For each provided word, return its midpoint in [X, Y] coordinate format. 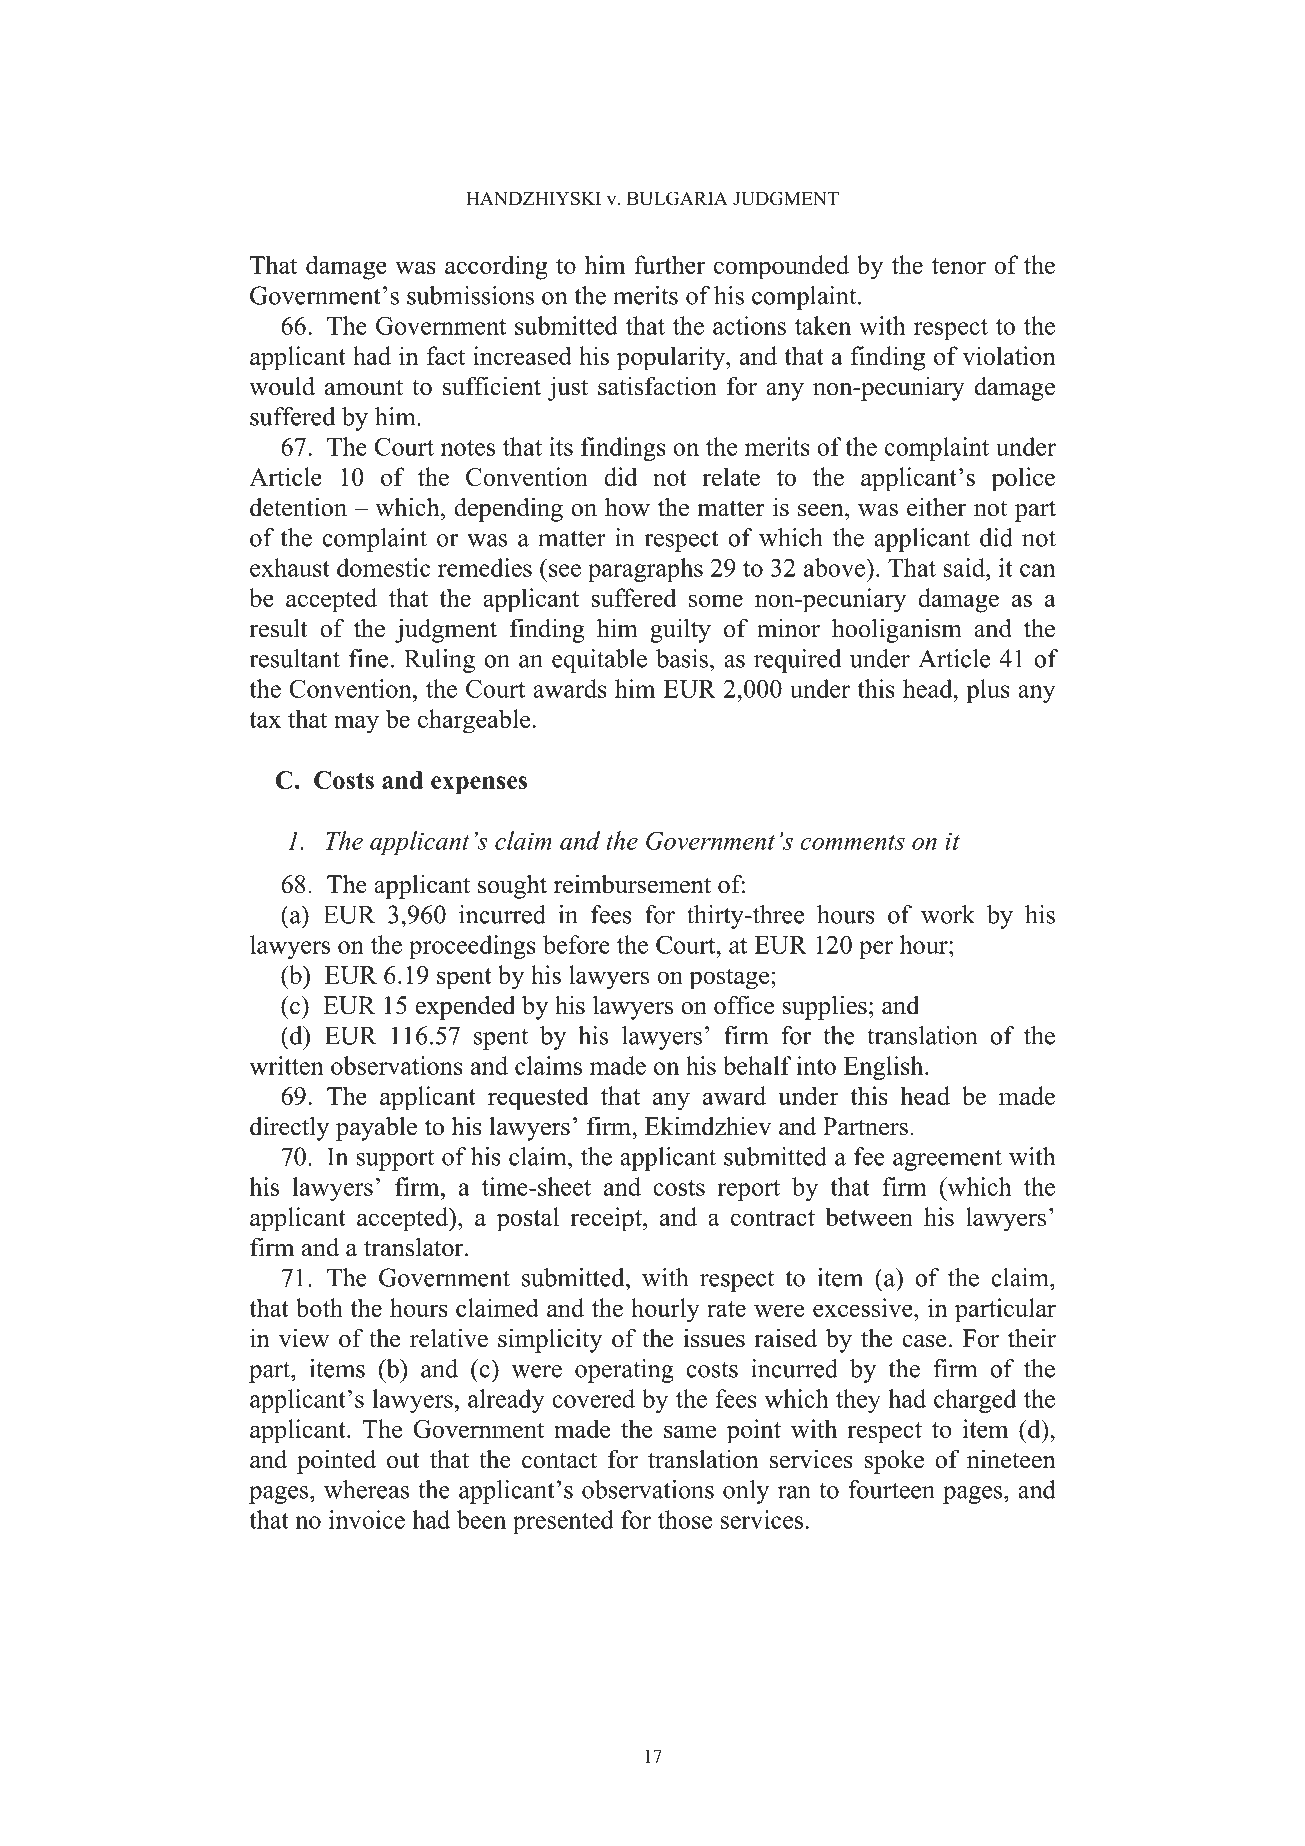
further [670, 264]
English [885, 1068]
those [685, 1519]
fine [368, 658]
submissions [470, 295]
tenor [959, 266]
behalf [757, 1065]
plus [988, 691]
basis [682, 658]
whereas [366, 1489]
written [287, 1065]
